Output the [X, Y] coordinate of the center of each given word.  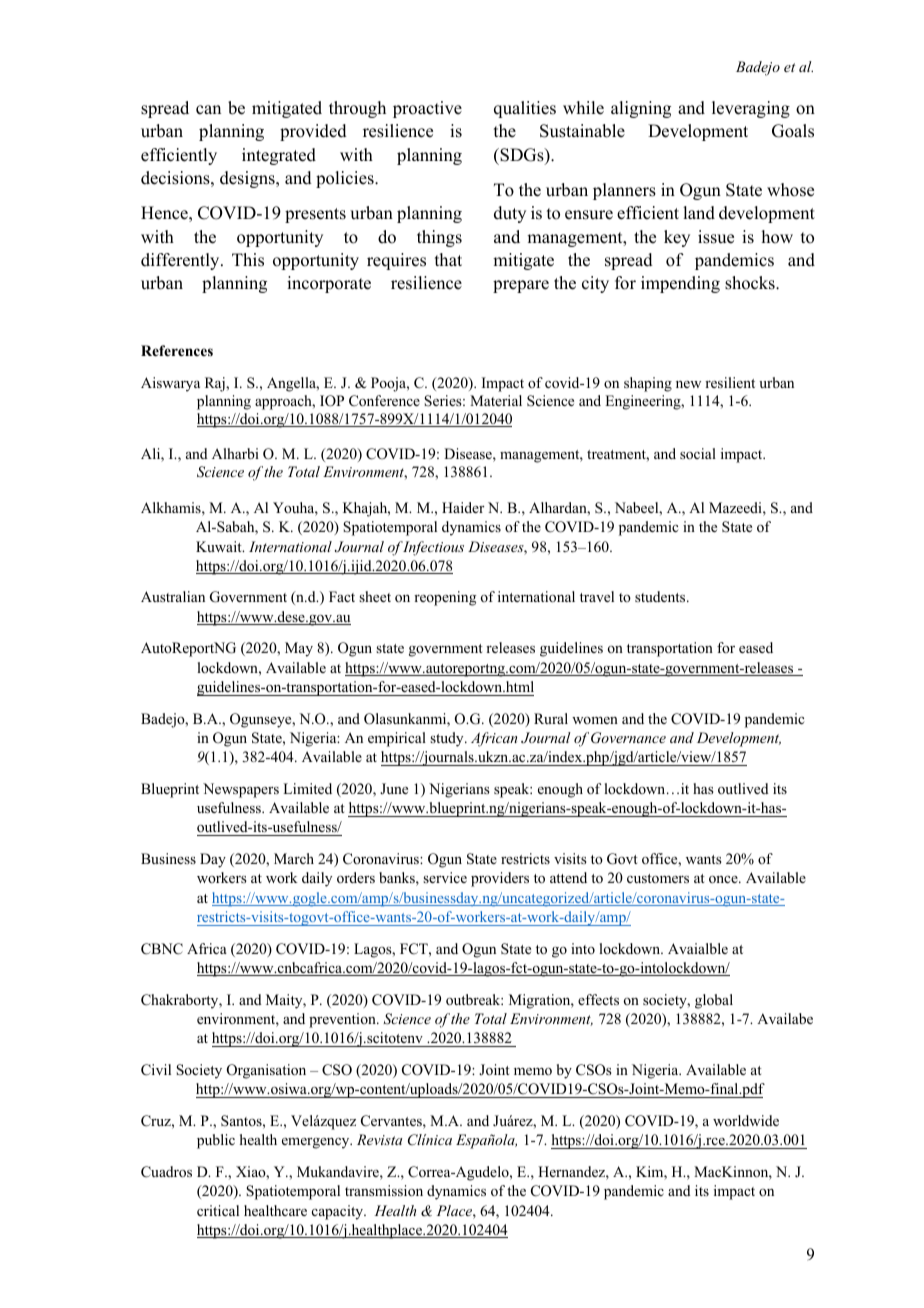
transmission [384, 1190]
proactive [427, 109]
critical [218, 1210]
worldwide [746, 1120]
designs [248, 179]
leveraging [751, 109]
